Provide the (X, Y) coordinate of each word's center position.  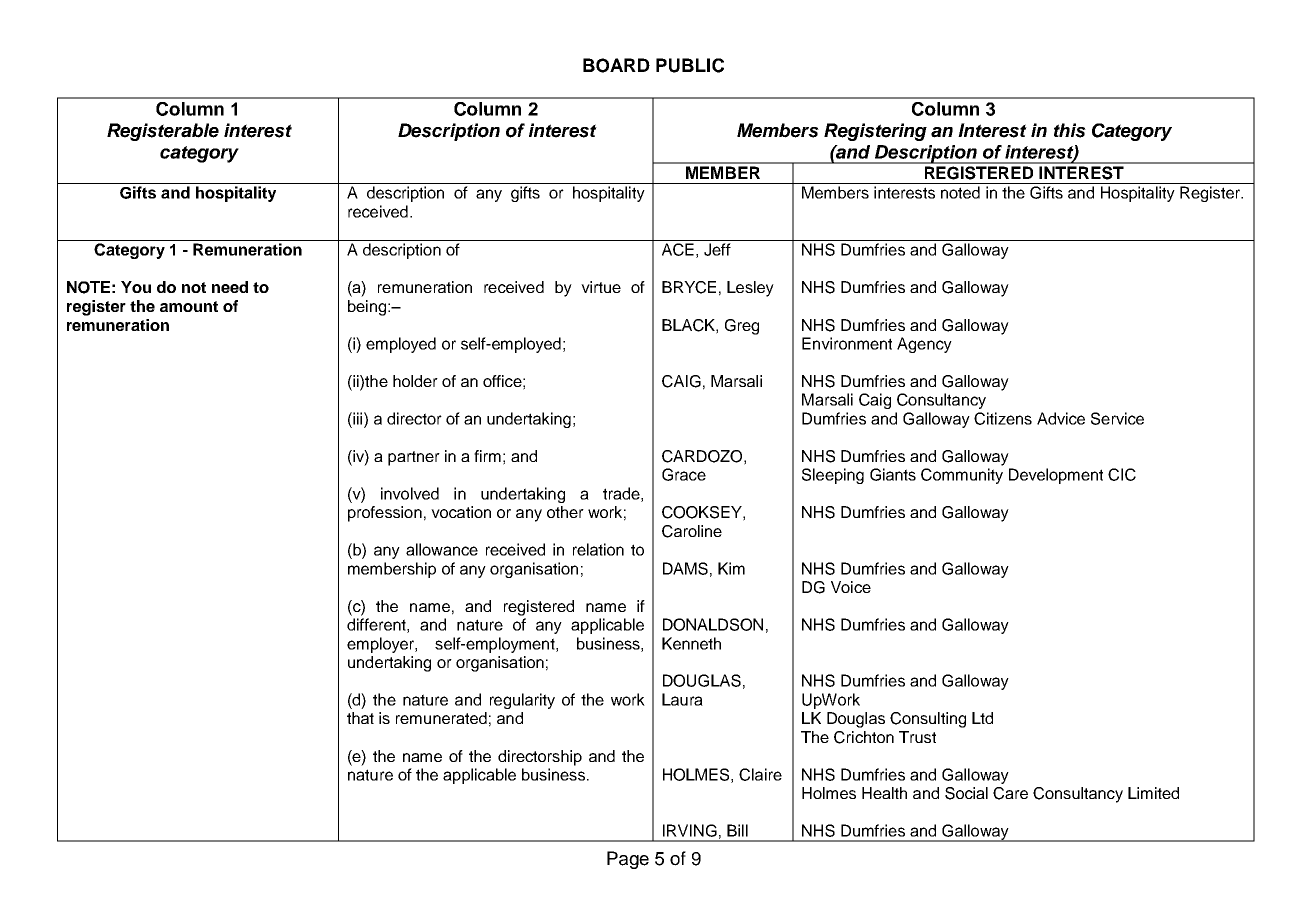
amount (189, 306)
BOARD (616, 65)
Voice (851, 587)
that (360, 718)
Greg (742, 327)
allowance (442, 549)
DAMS (685, 568)
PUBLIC (690, 65)
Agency (924, 345)
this (1070, 130)
